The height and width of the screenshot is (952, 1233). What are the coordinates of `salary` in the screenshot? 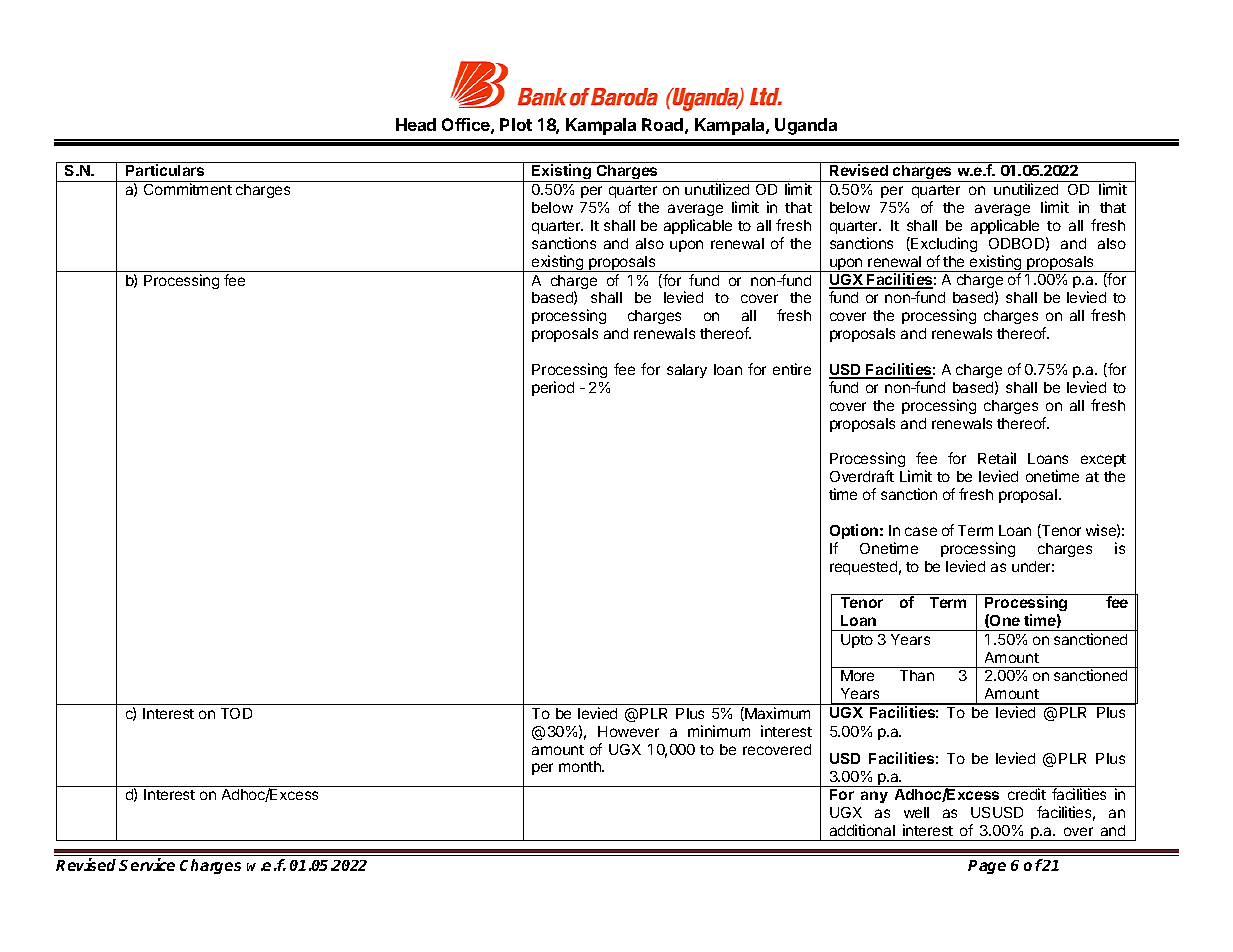 It's located at (687, 371).
